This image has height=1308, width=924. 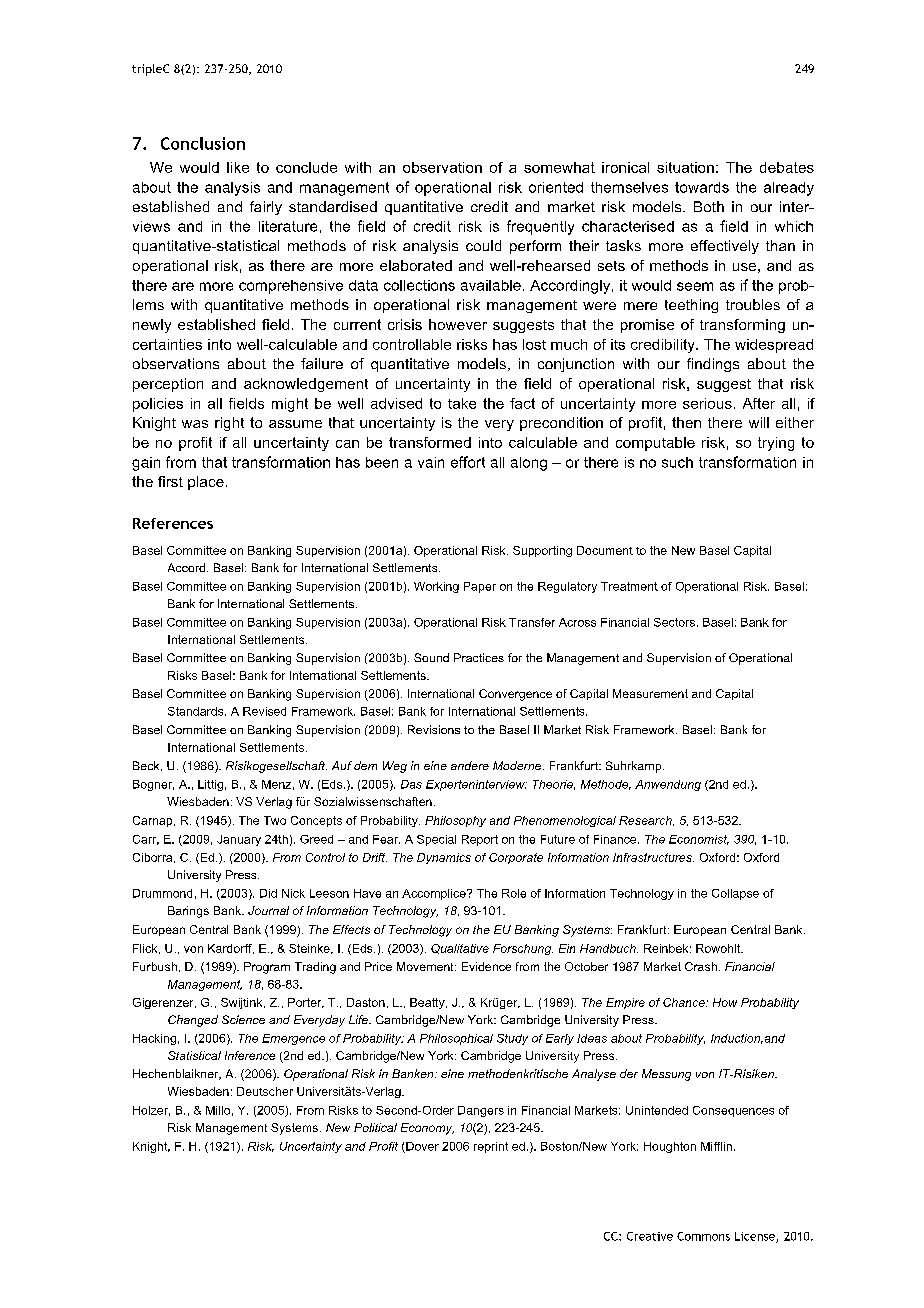 I want to click on Deutscher, so click(x=265, y=1091).
